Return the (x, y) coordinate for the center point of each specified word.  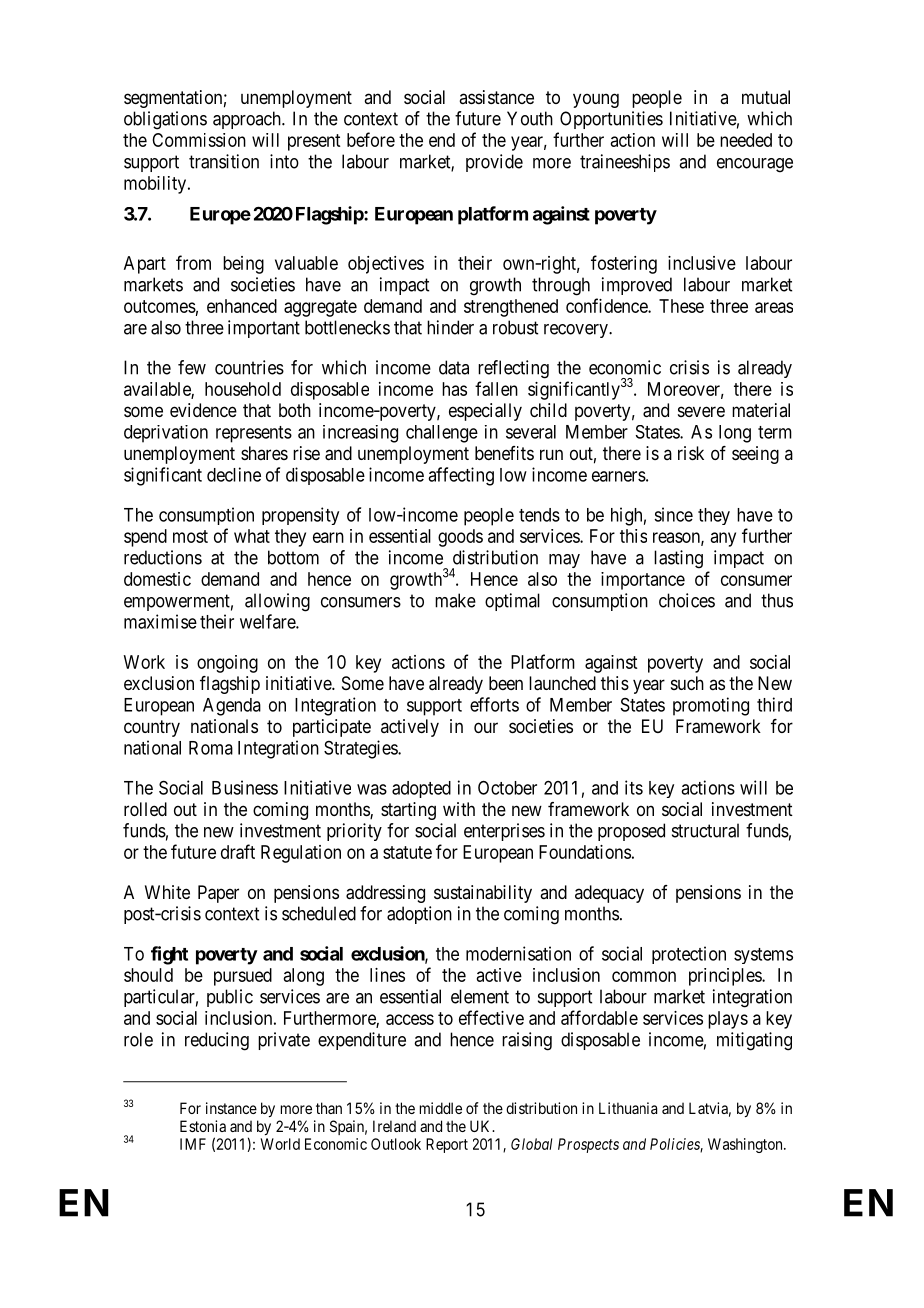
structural (705, 830)
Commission (199, 140)
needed (746, 140)
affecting (461, 476)
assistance (496, 97)
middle (441, 1108)
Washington (746, 1145)
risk (691, 453)
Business (245, 787)
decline (234, 474)
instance (231, 1108)
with (459, 809)
